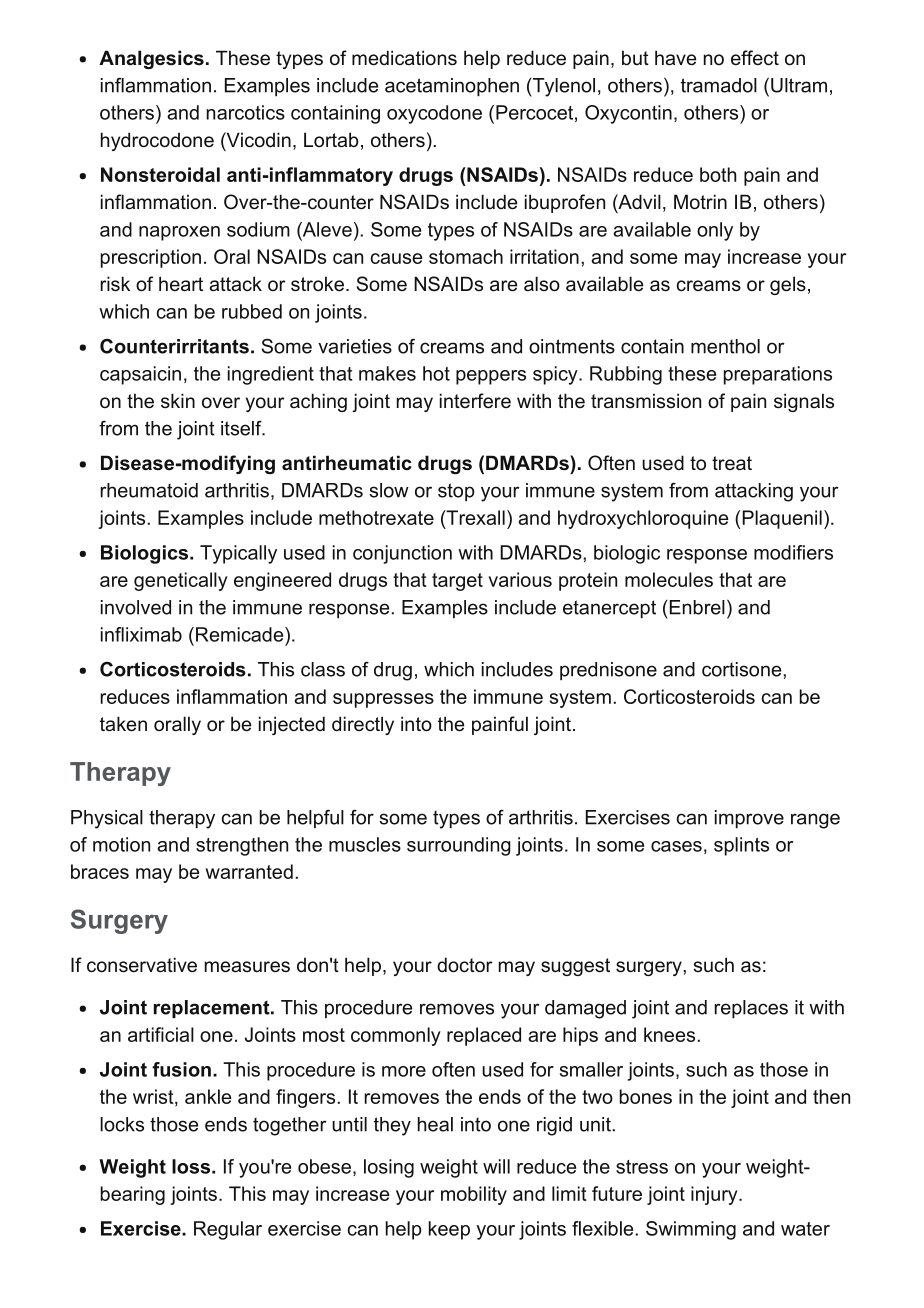 The image size is (924, 1308). I want to click on treat, so click(732, 463).
